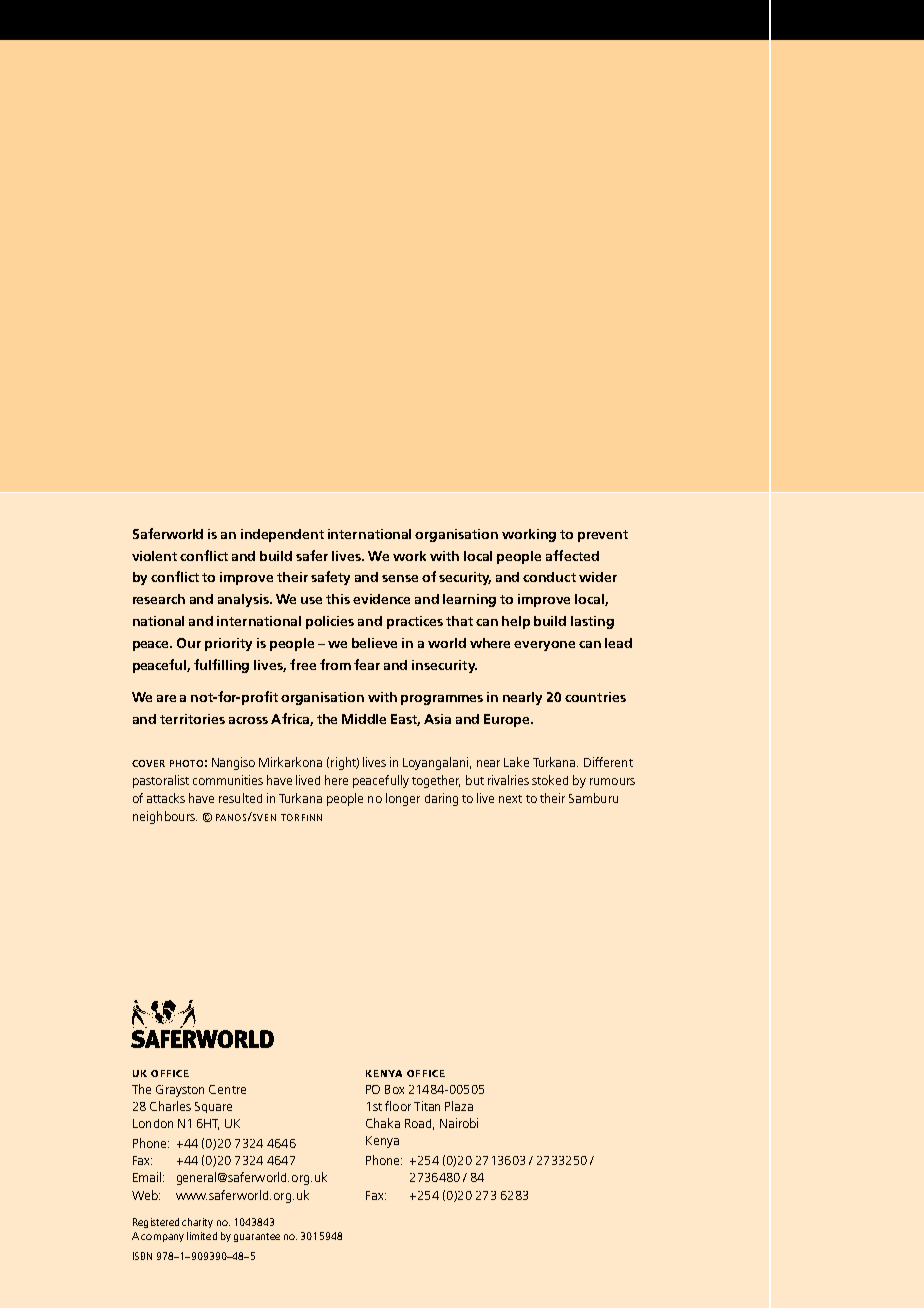  Describe the element at coordinates (165, 817) in the screenshot. I see `neighbours` at that location.
